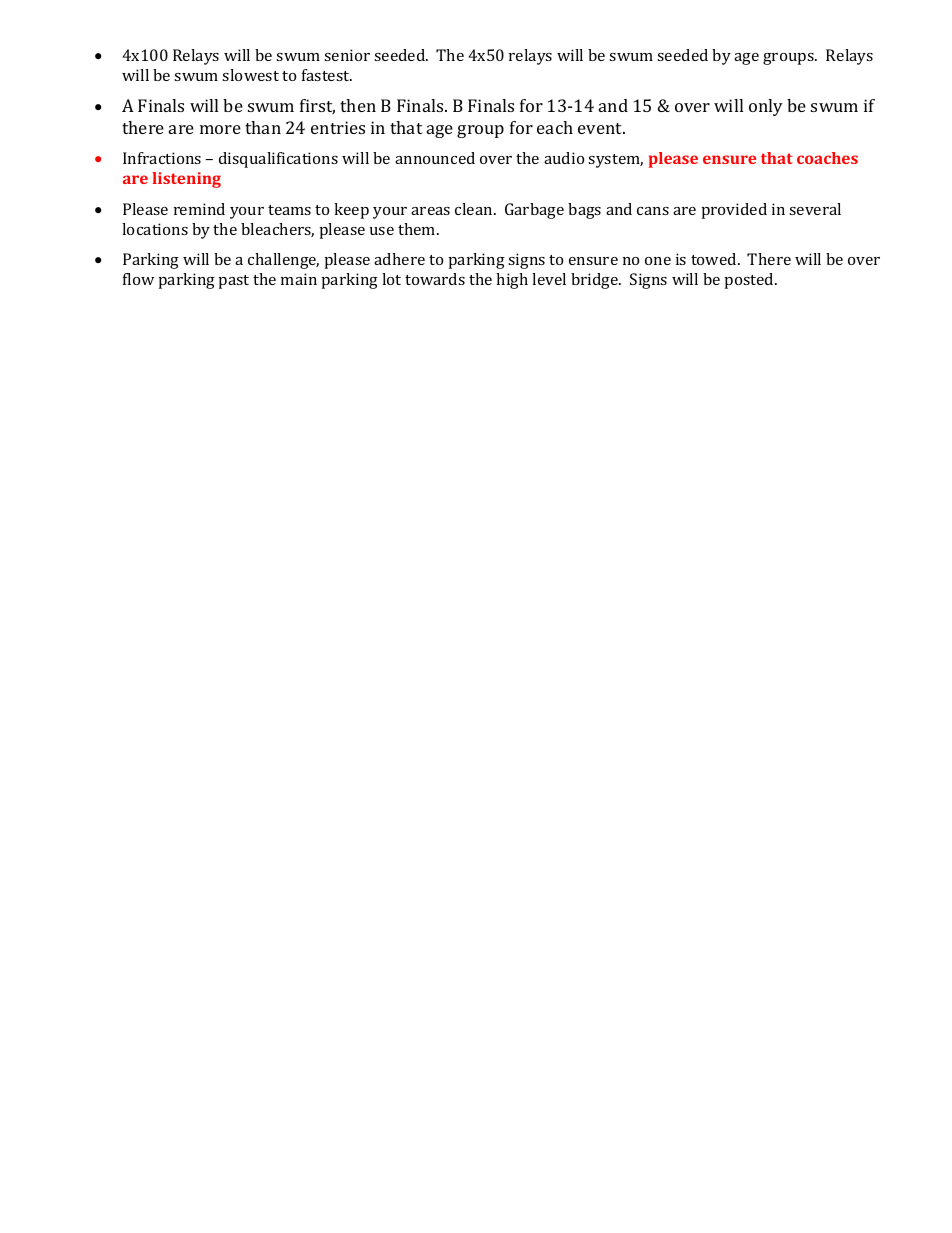  Describe the element at coordinates (435, 158) in the screenshot. I see `announced` at that location.
